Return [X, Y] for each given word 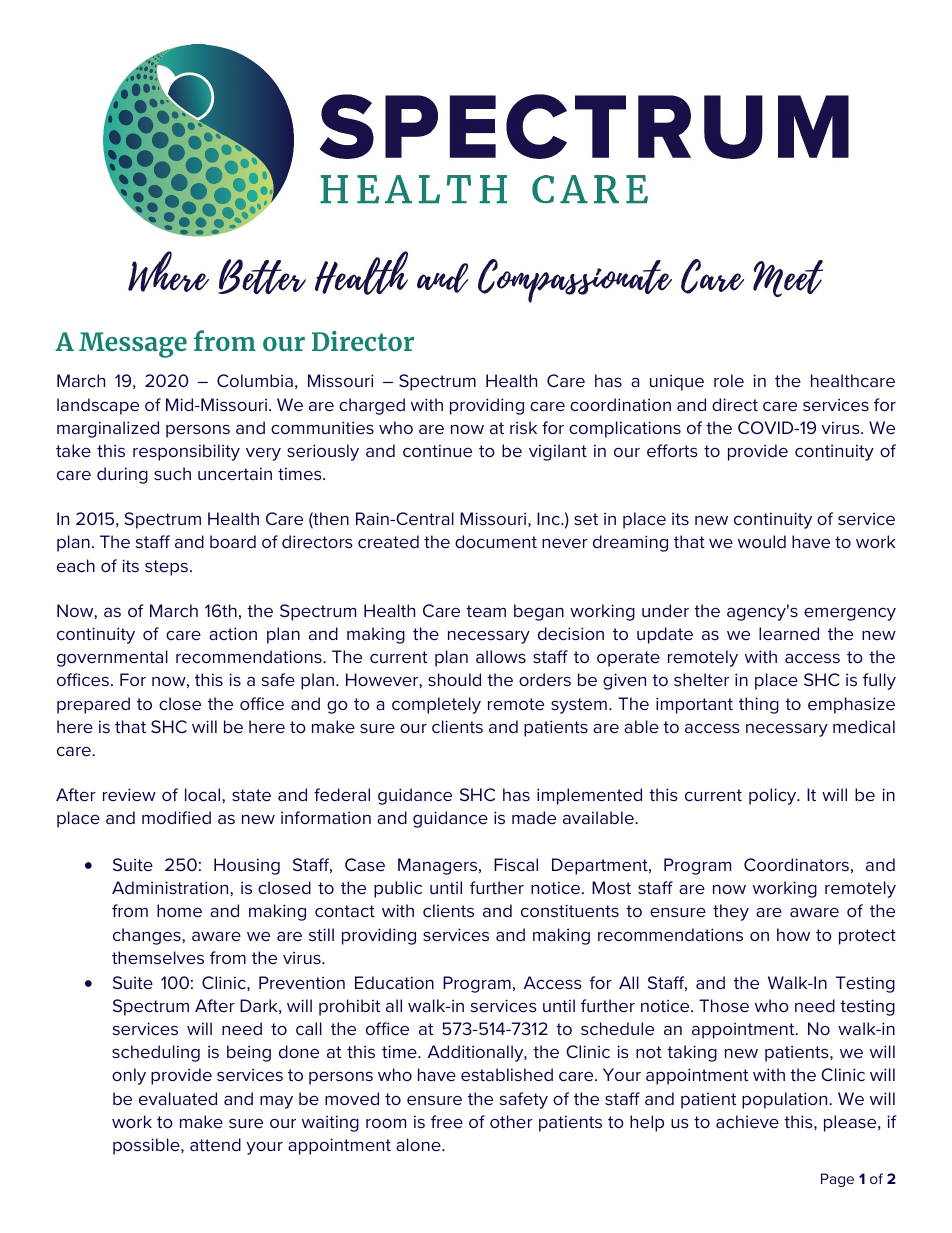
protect [867, 937]
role [729, 380]
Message [133, 345]
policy [774, 796]
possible [147, 1146]
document [496, 541]
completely [436, 705]
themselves [158, 957]
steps [166, 568]
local [204, 794]
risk [523, 427]
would [762, 541]
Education [394, 982]
